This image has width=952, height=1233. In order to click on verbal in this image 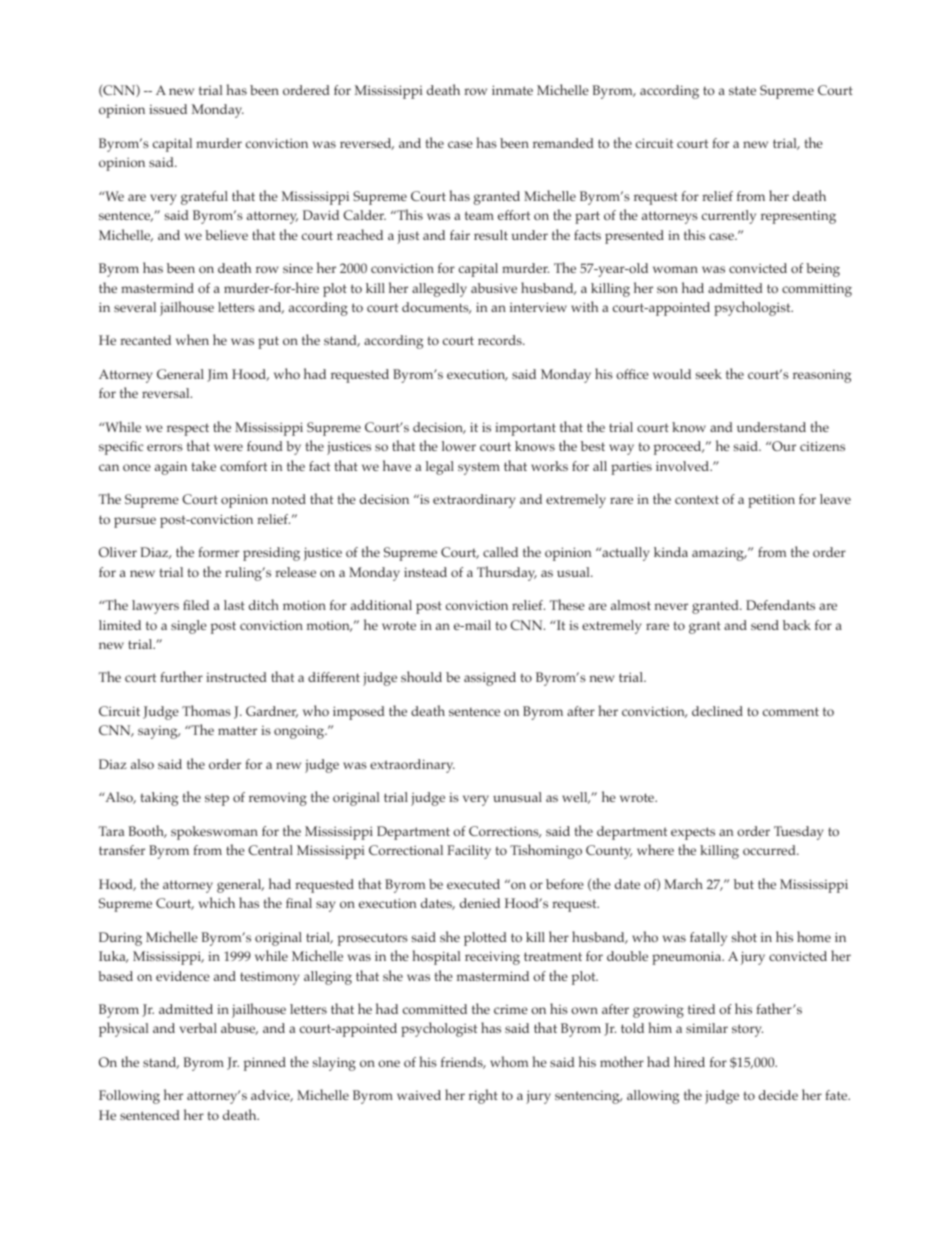, I will do `click(198, 1028)`.
